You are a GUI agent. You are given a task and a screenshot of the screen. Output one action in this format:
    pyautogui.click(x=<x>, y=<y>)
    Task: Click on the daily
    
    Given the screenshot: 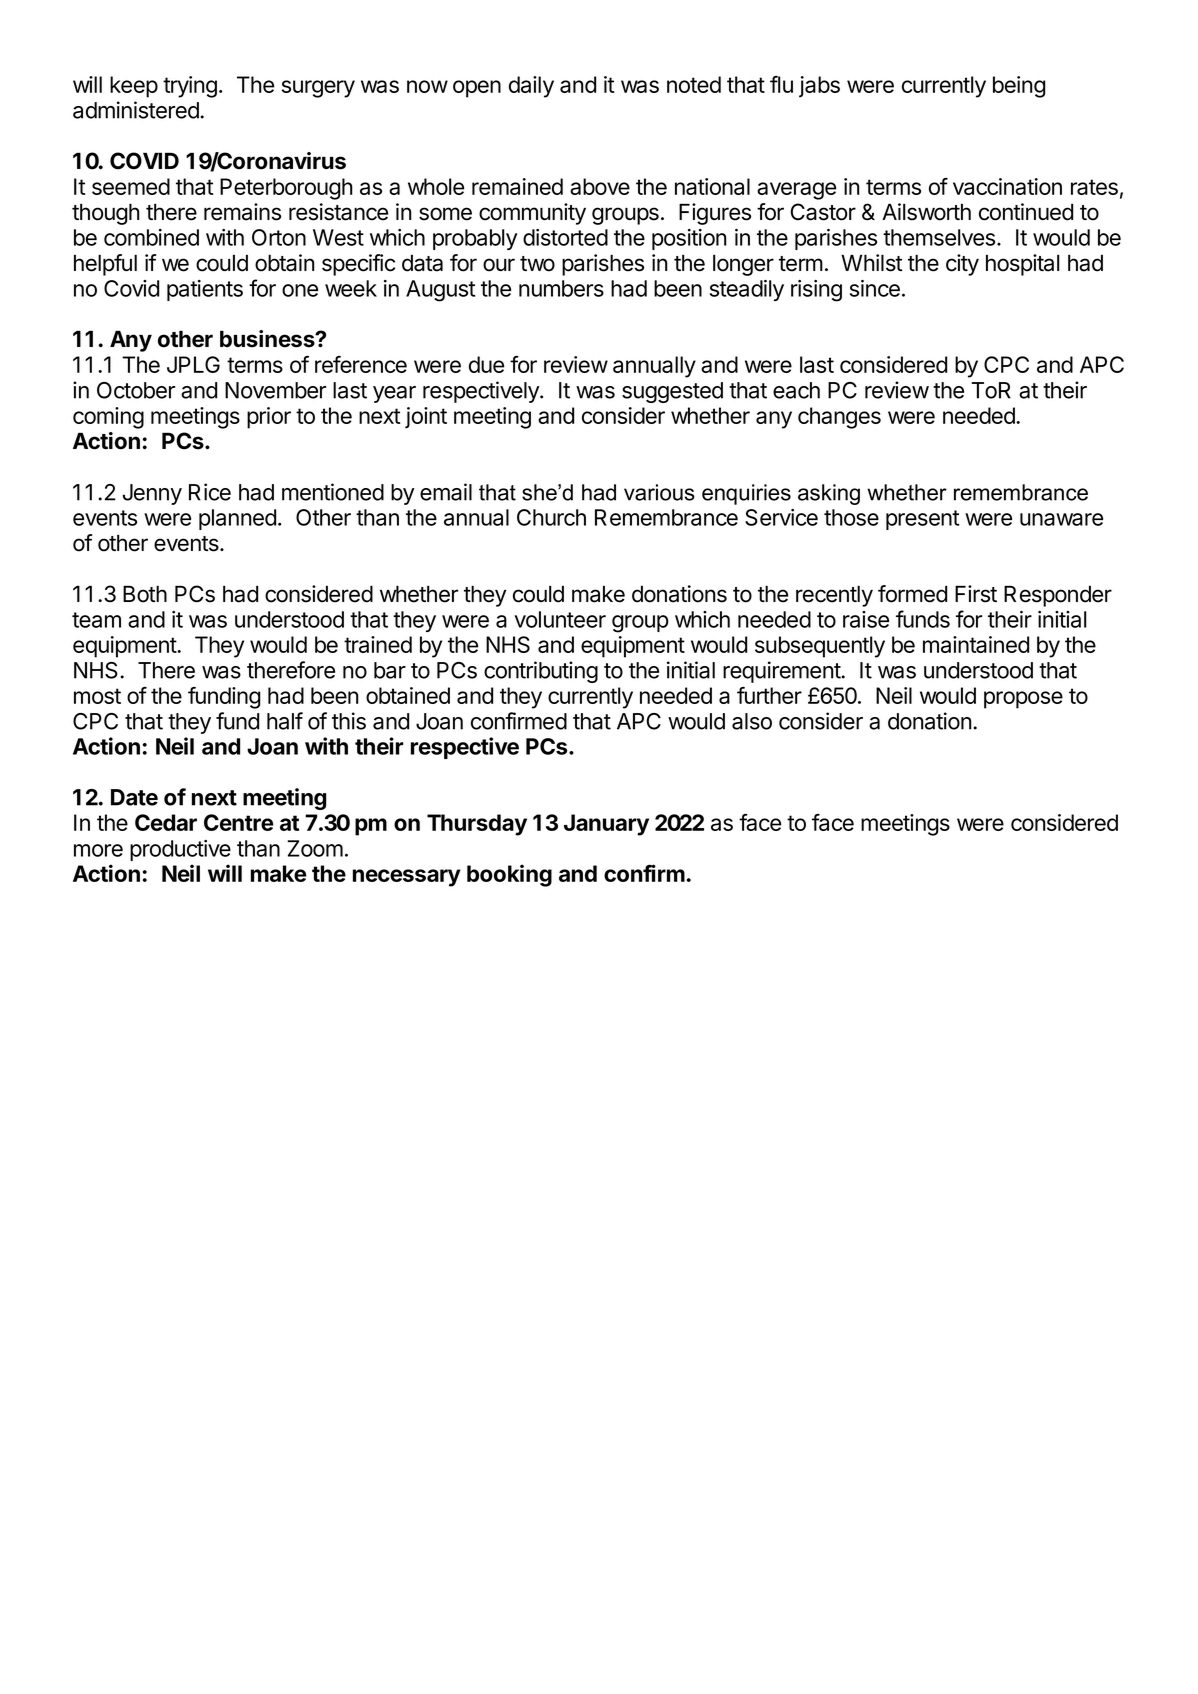 What is the action you would take?
    pyautogui.click(x=531, y=87)
